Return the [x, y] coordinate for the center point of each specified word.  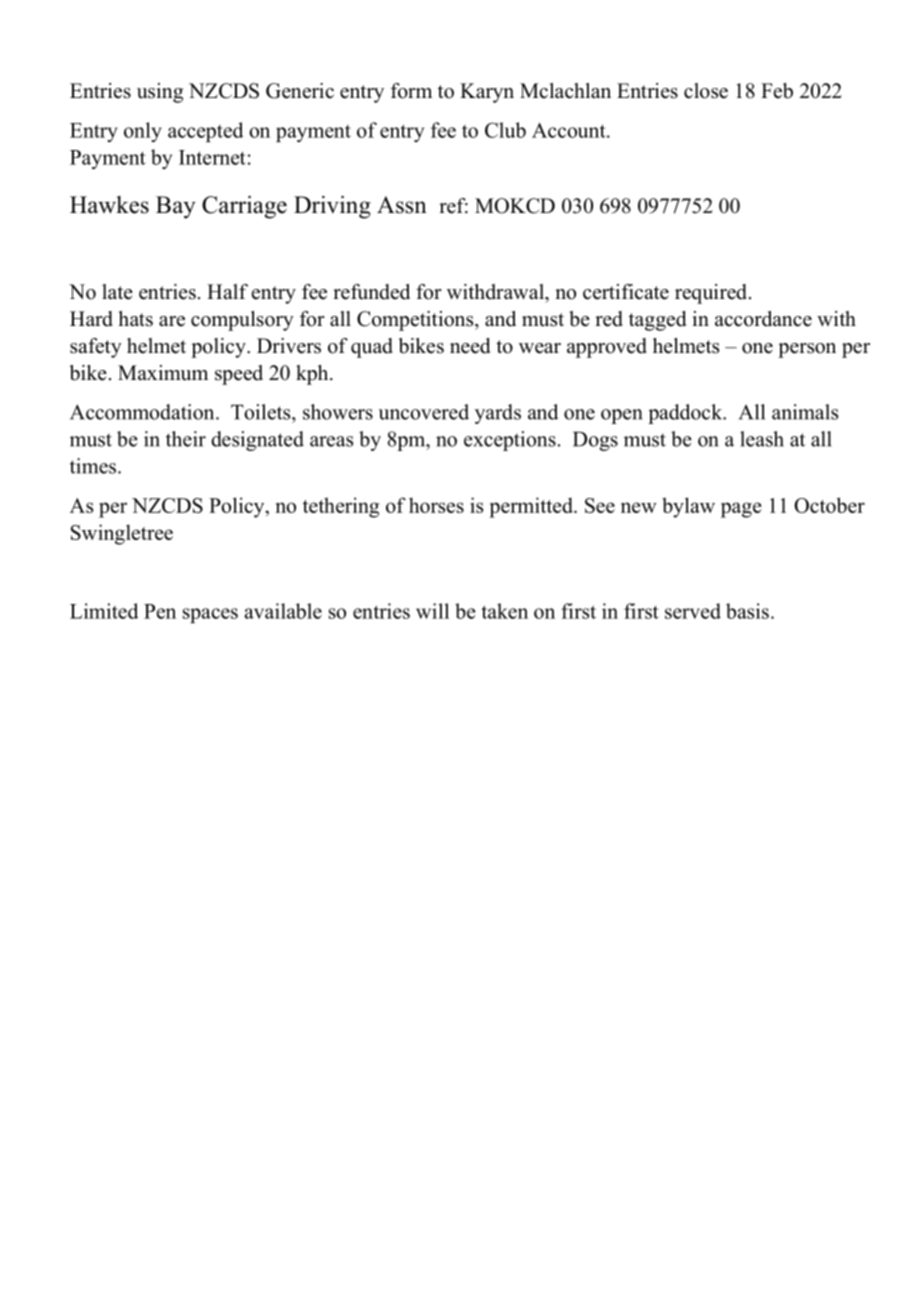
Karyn [487, 93]
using [160, 93]
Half [227, 291]
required [711, 294]
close [706, 91]
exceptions [510, 441]
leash [762, 439]
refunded [371, 292]
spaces [210, 615]
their [186, 439]
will [432, 611]
